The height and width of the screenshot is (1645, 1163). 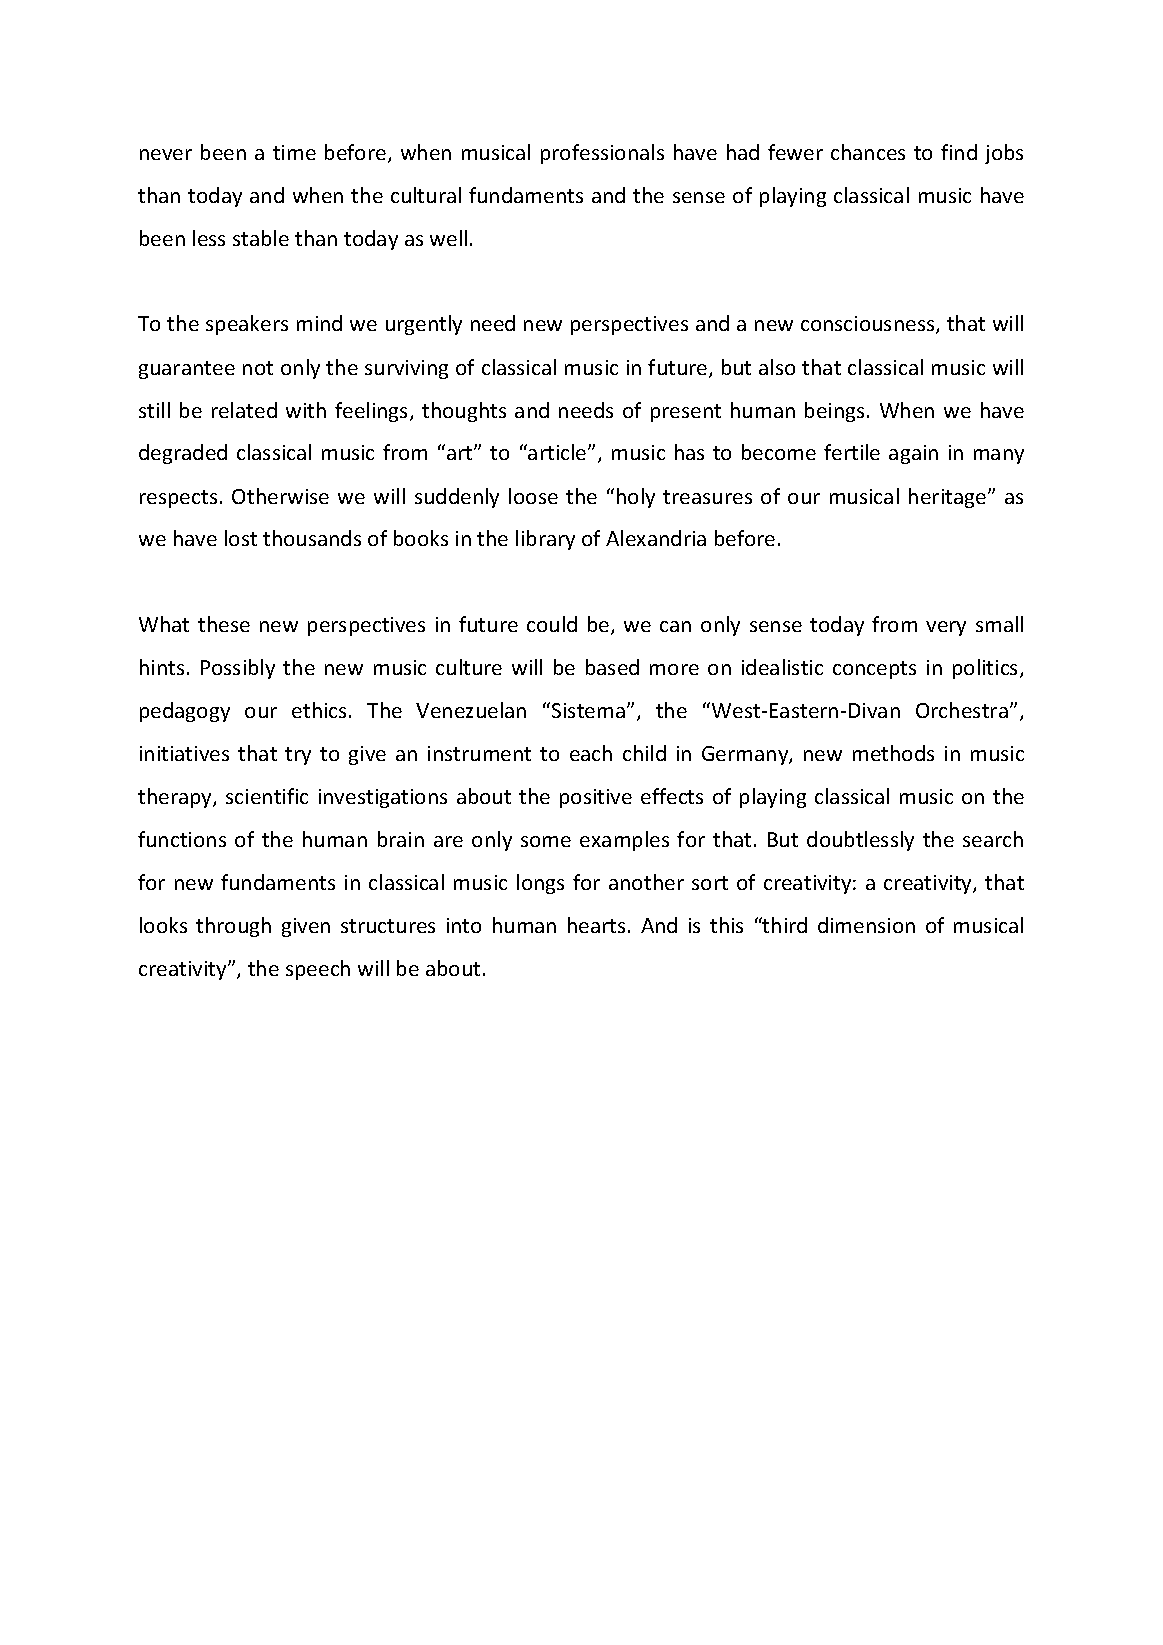 I want to click on time, so click(x=294, y=152).
